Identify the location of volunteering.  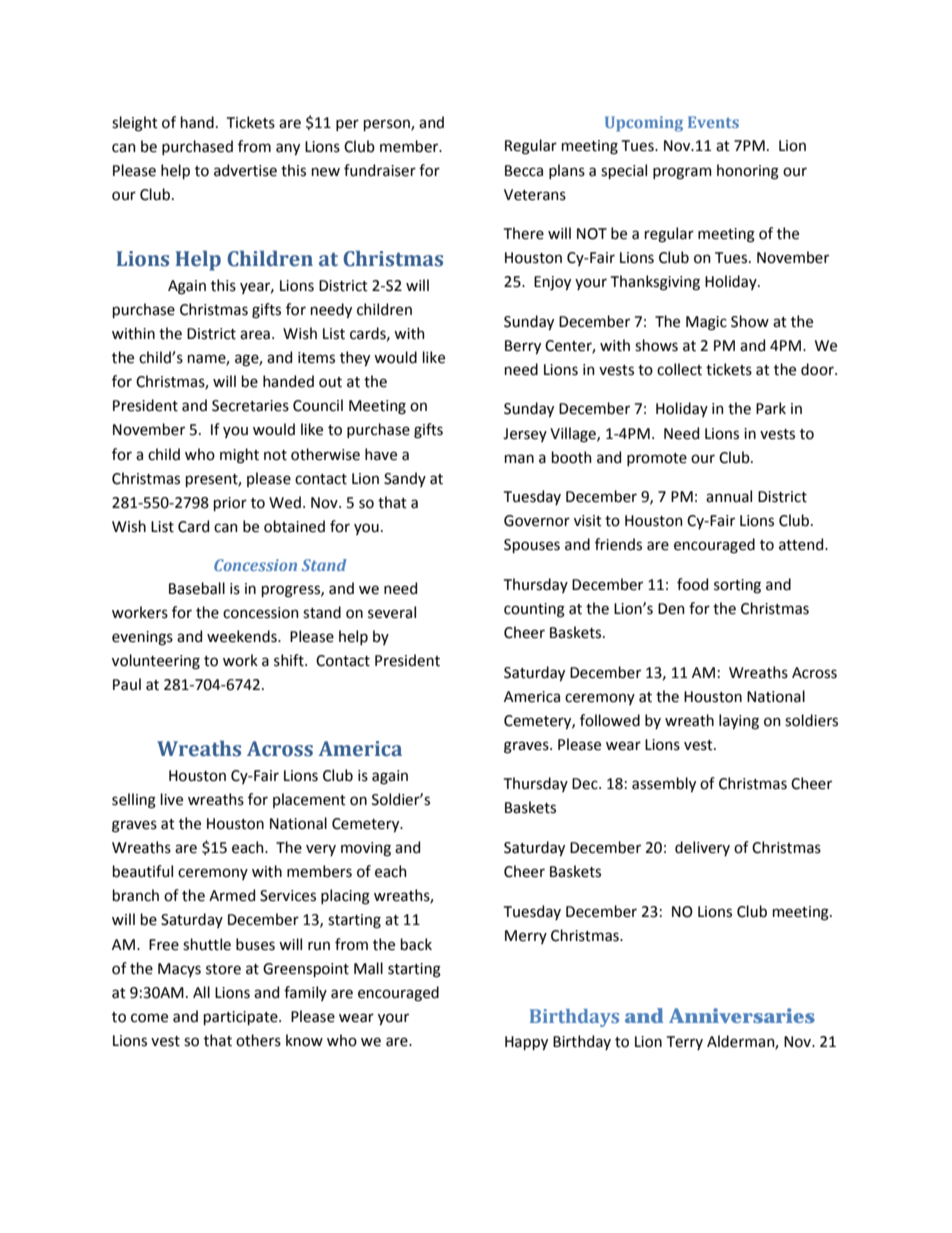
(156, 662).
